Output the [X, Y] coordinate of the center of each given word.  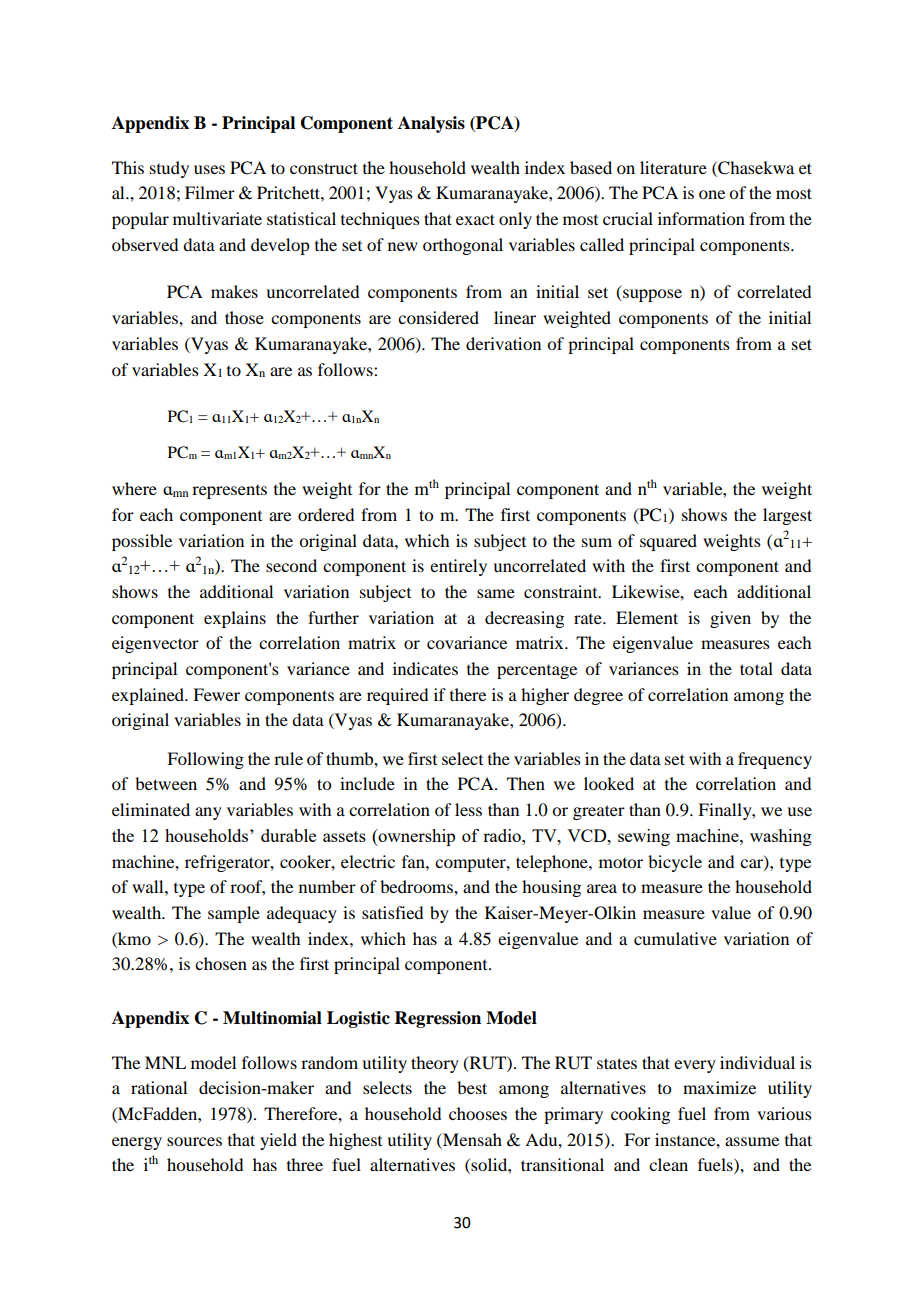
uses [209, 169]
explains [235, 619]
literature [673, 167]
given [730, 619]
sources [194, 1141]
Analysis [431, 124]
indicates [425, 668]
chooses [478, 1113]
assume [752, 1141]
